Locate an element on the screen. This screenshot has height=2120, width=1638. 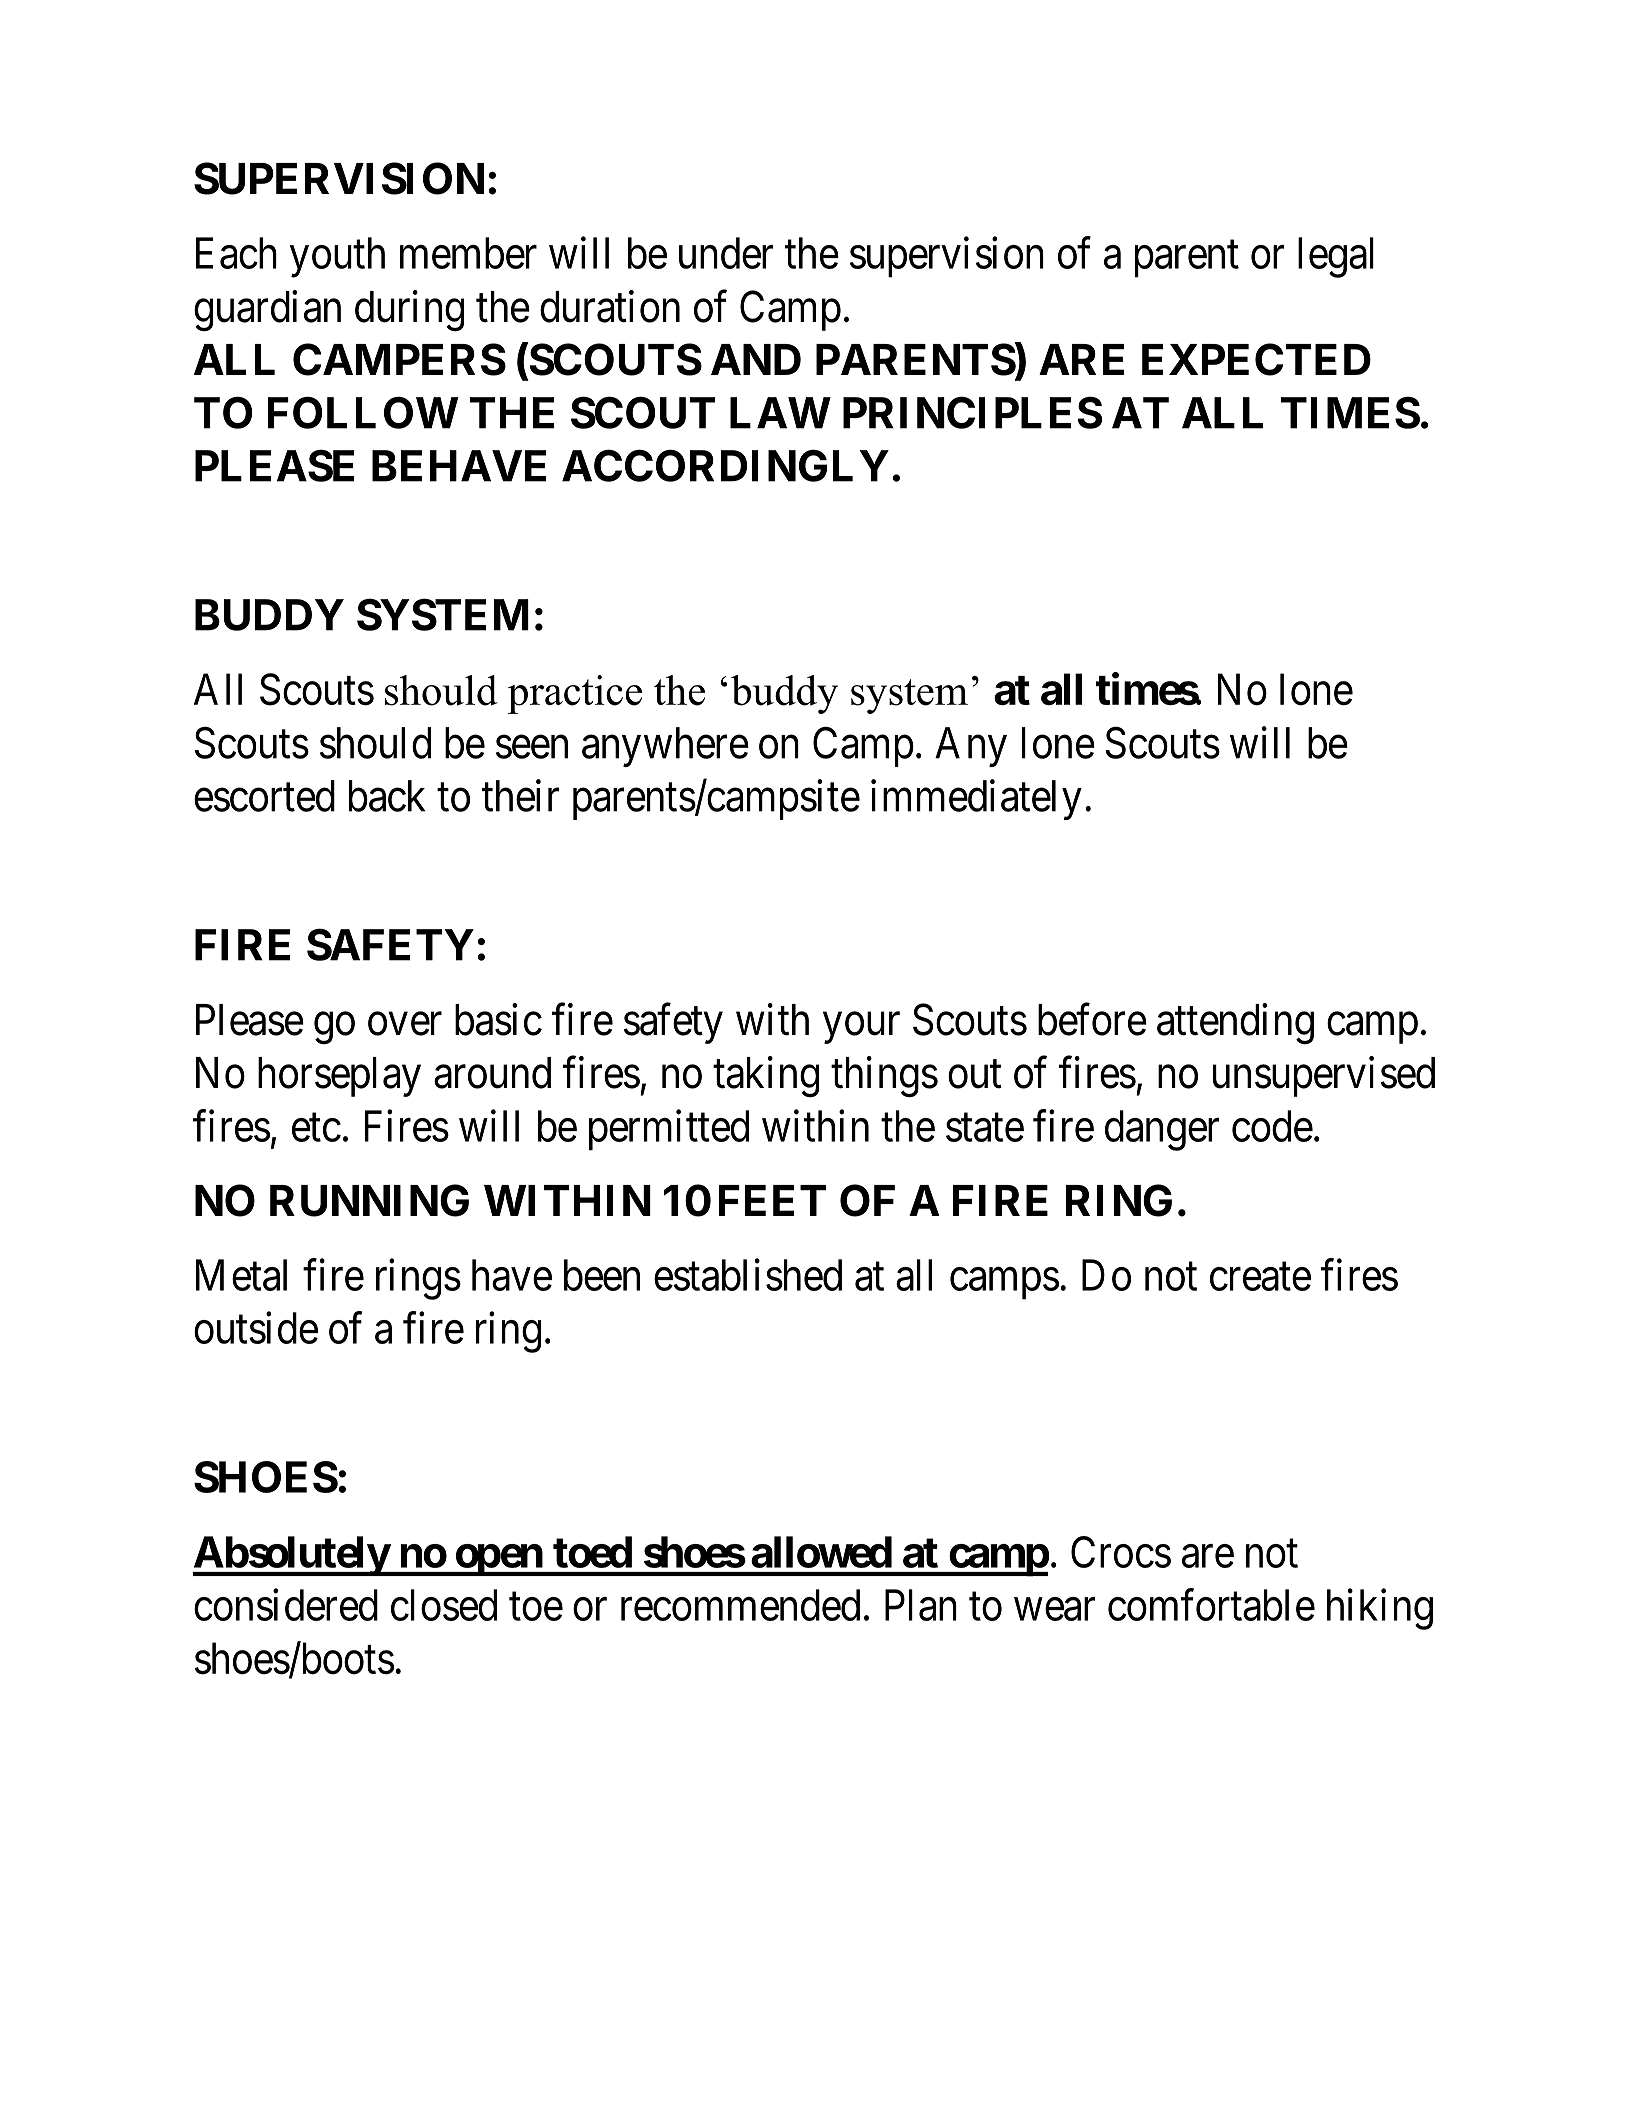
EXPECTED is located at coordinates (1256, 359).
